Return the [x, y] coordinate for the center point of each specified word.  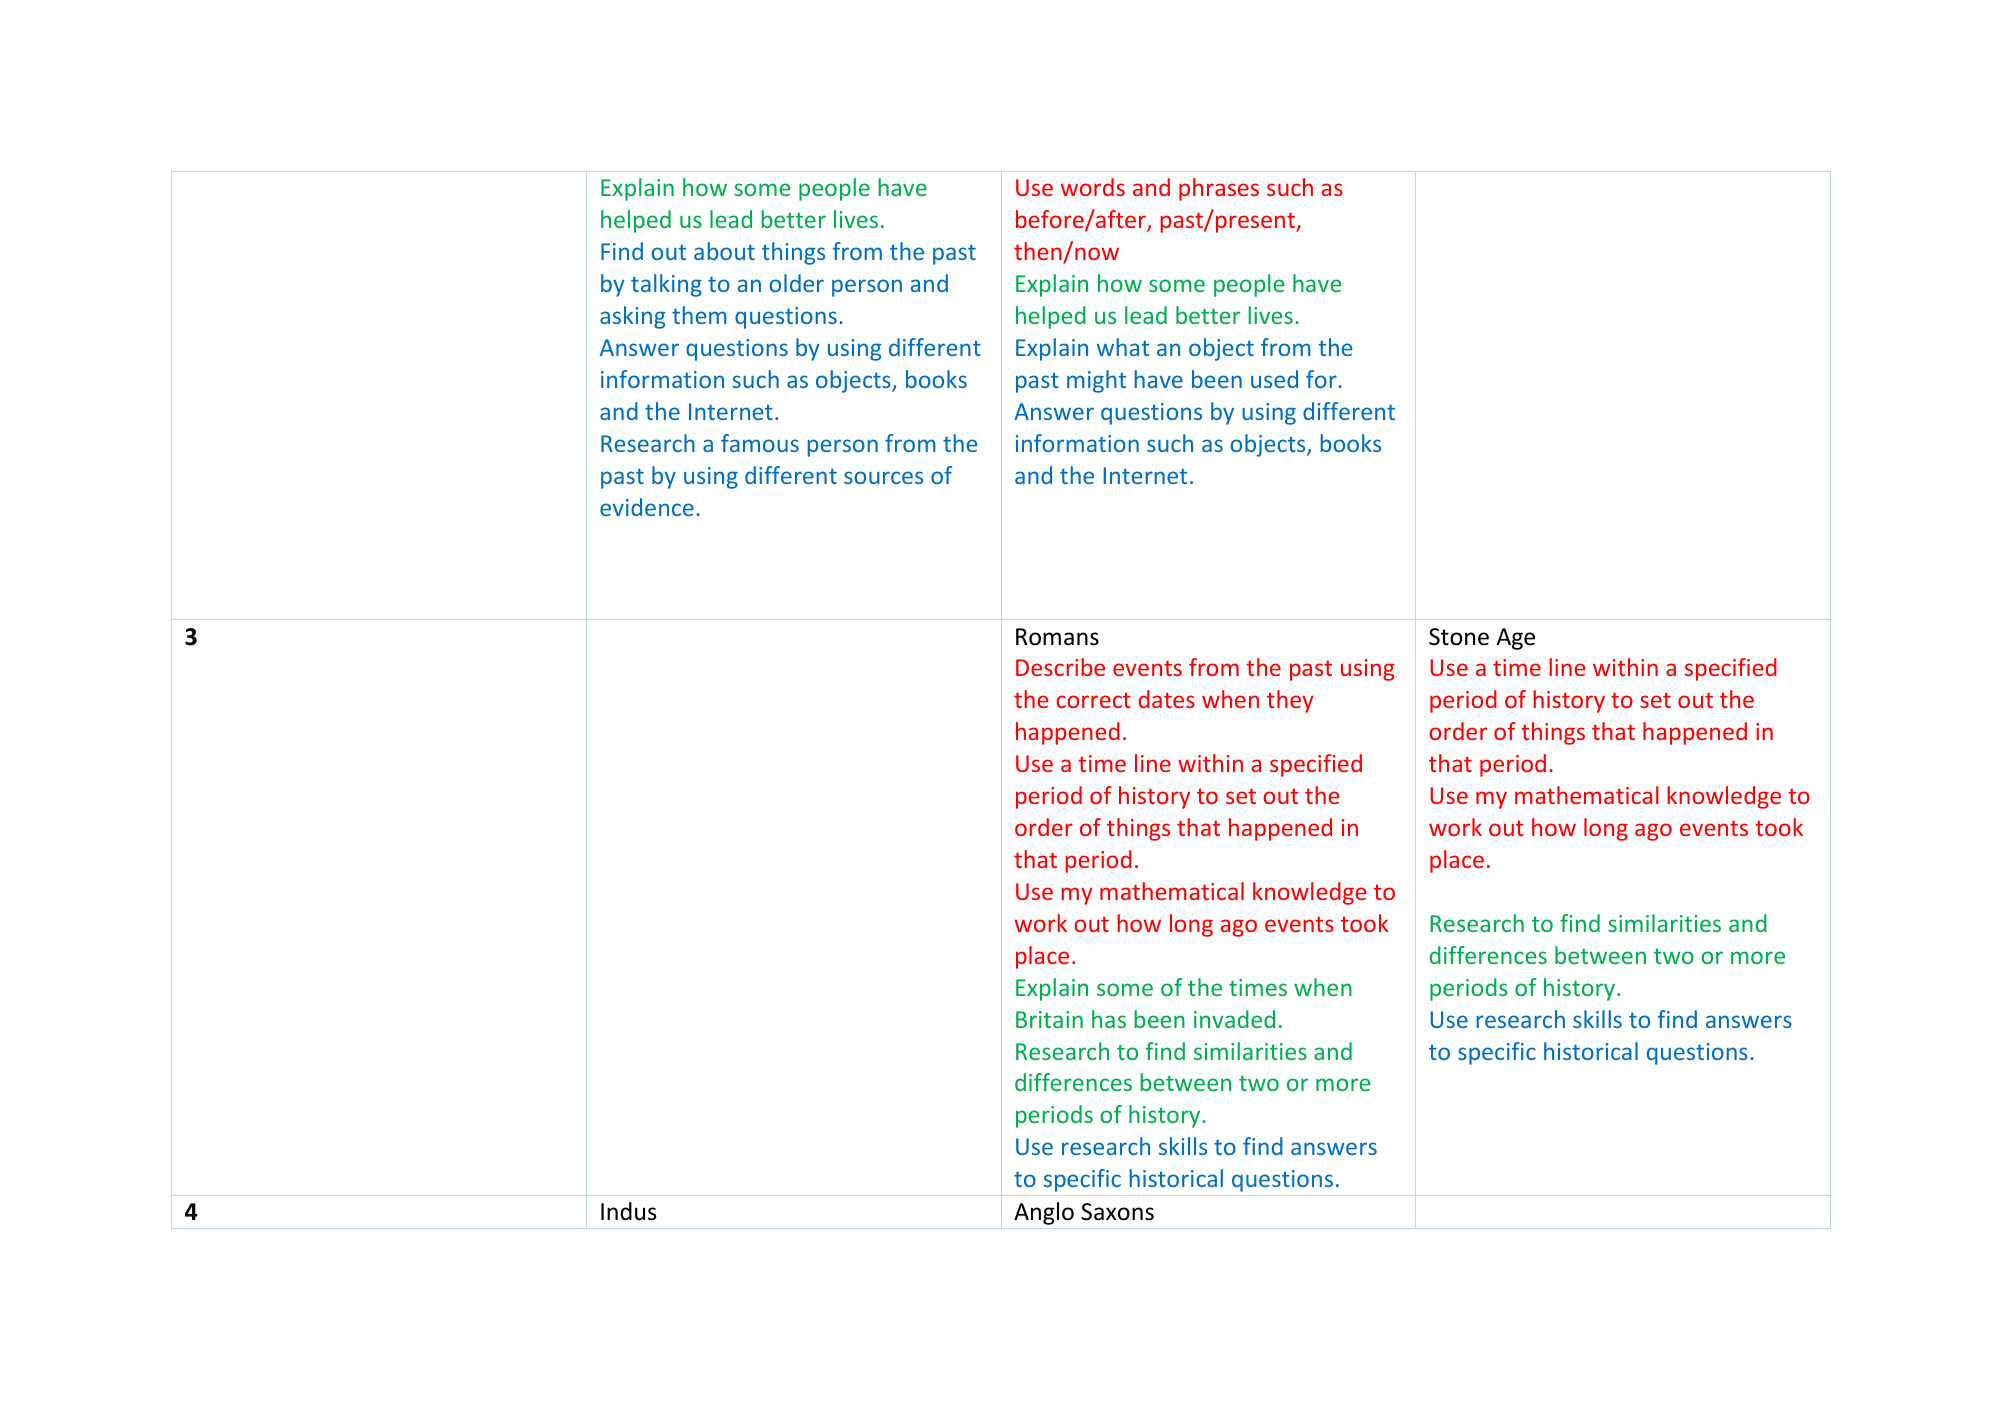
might [1096, 381]
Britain [1049, 1019]
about [724, 251]
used [1274, 379]
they [1290, 701]
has [1109, 1019]
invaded [1234, 1019]
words [1093, 187]
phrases [1219, 189]
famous [760, 443]
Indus [628, 1211]
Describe [1060, 667]
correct [1093, 700]
